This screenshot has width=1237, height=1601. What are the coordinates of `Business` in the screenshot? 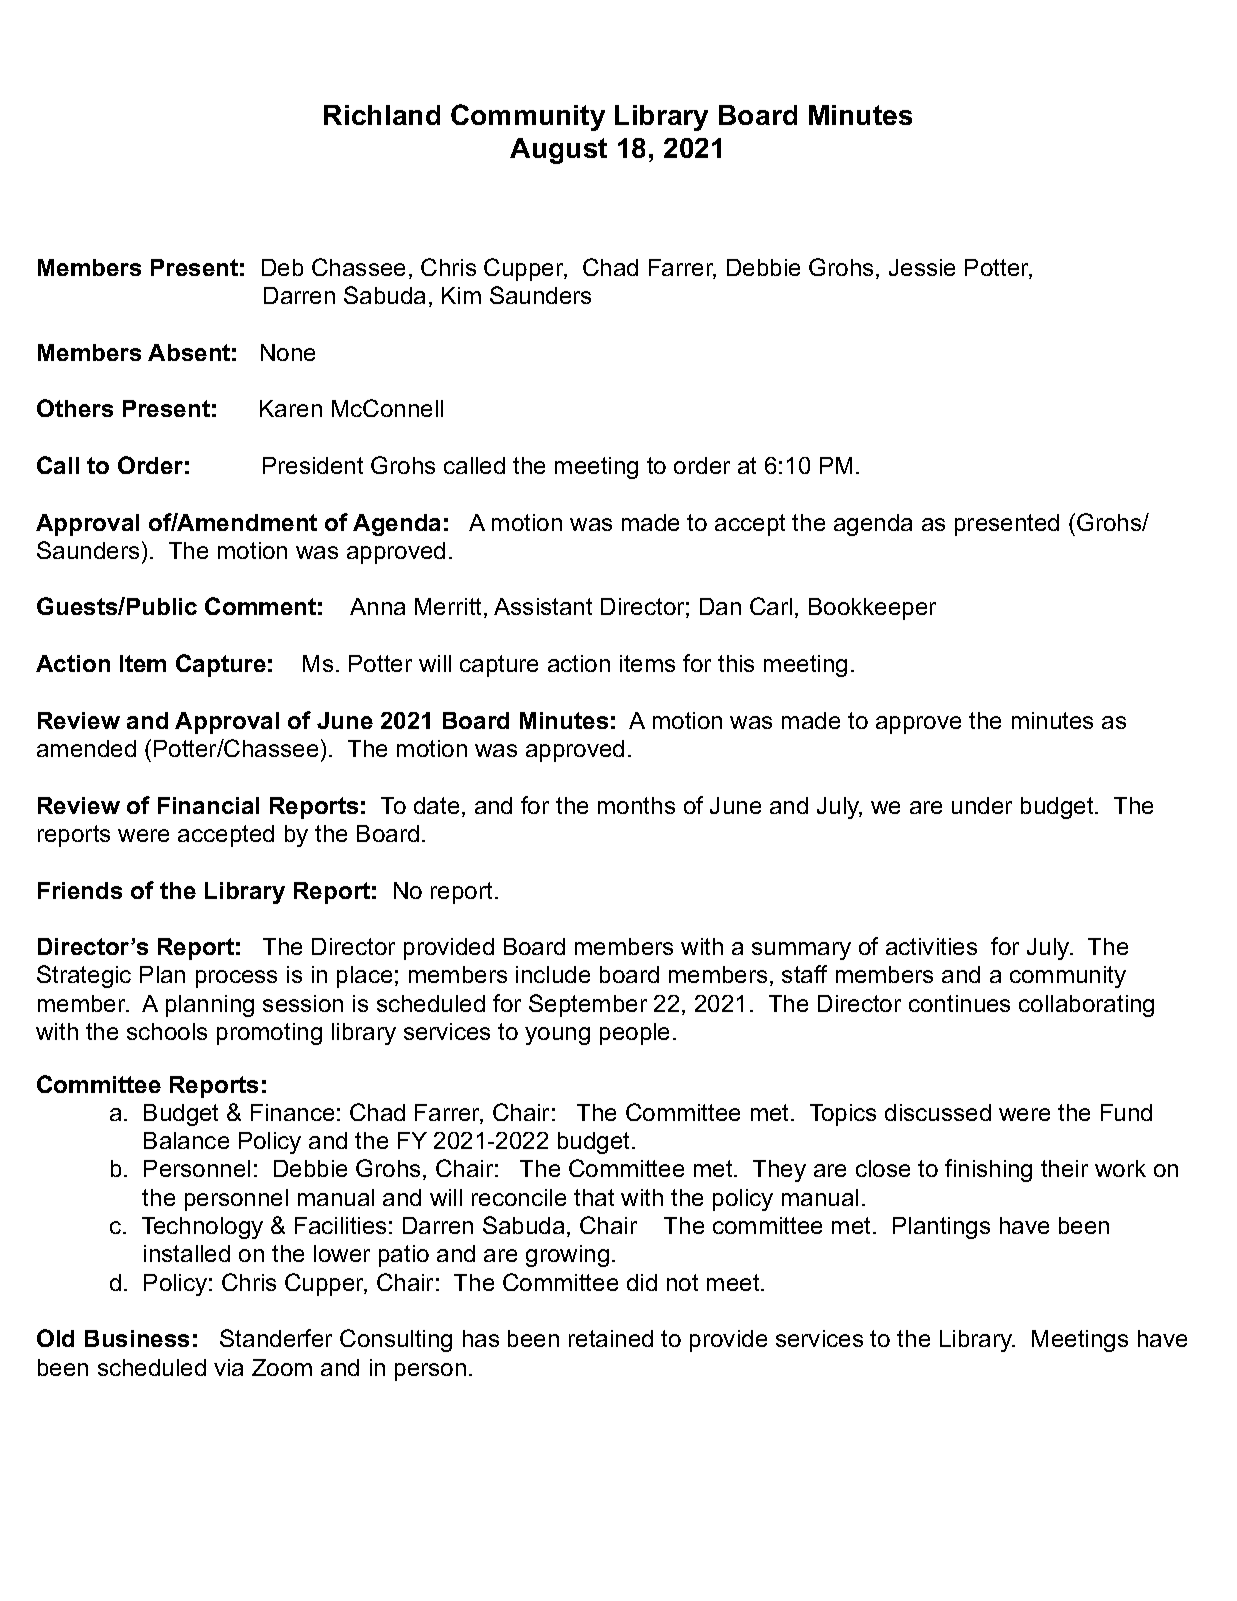 It's located at (137, 1338).
